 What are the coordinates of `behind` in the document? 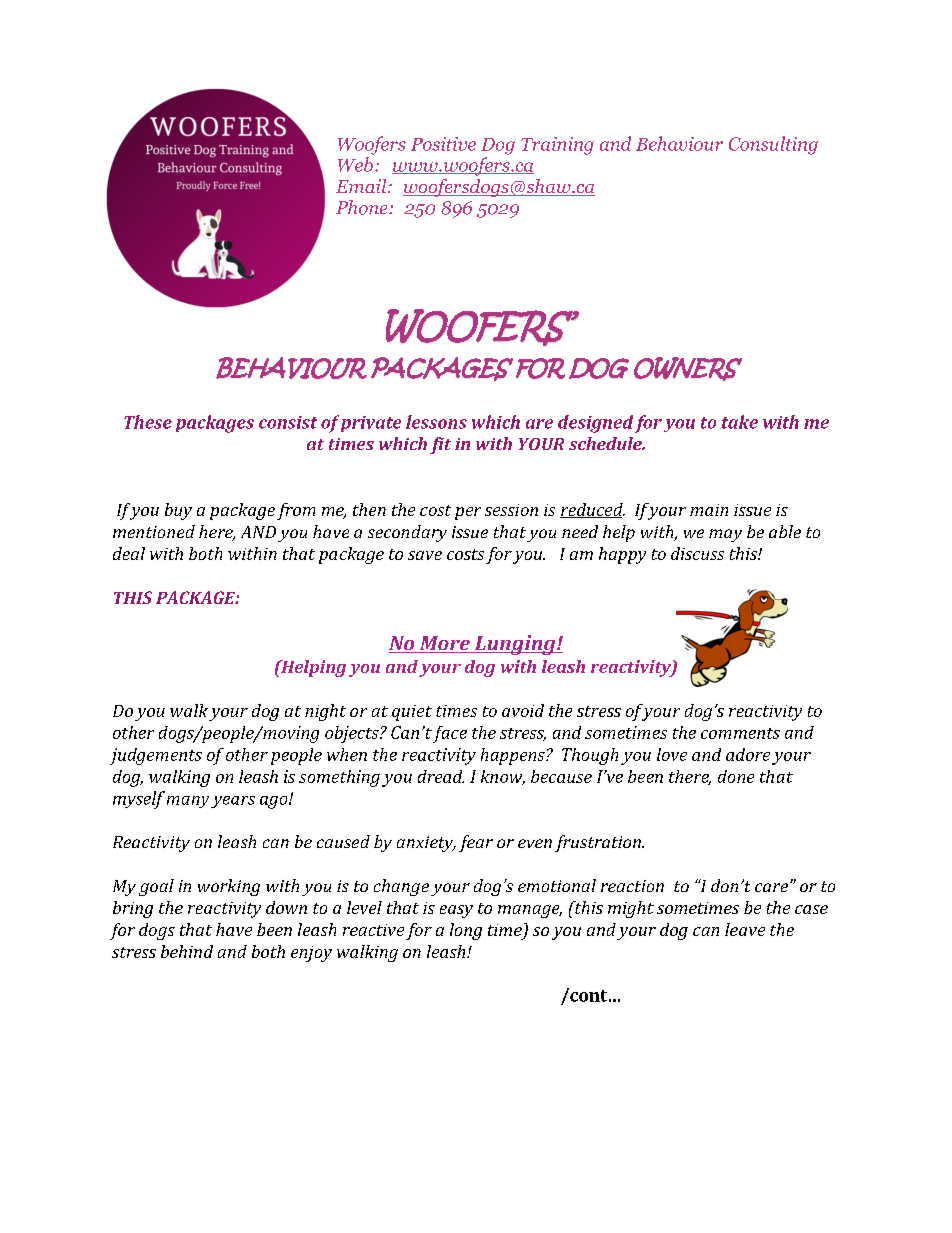 It's located at (187, 951).
